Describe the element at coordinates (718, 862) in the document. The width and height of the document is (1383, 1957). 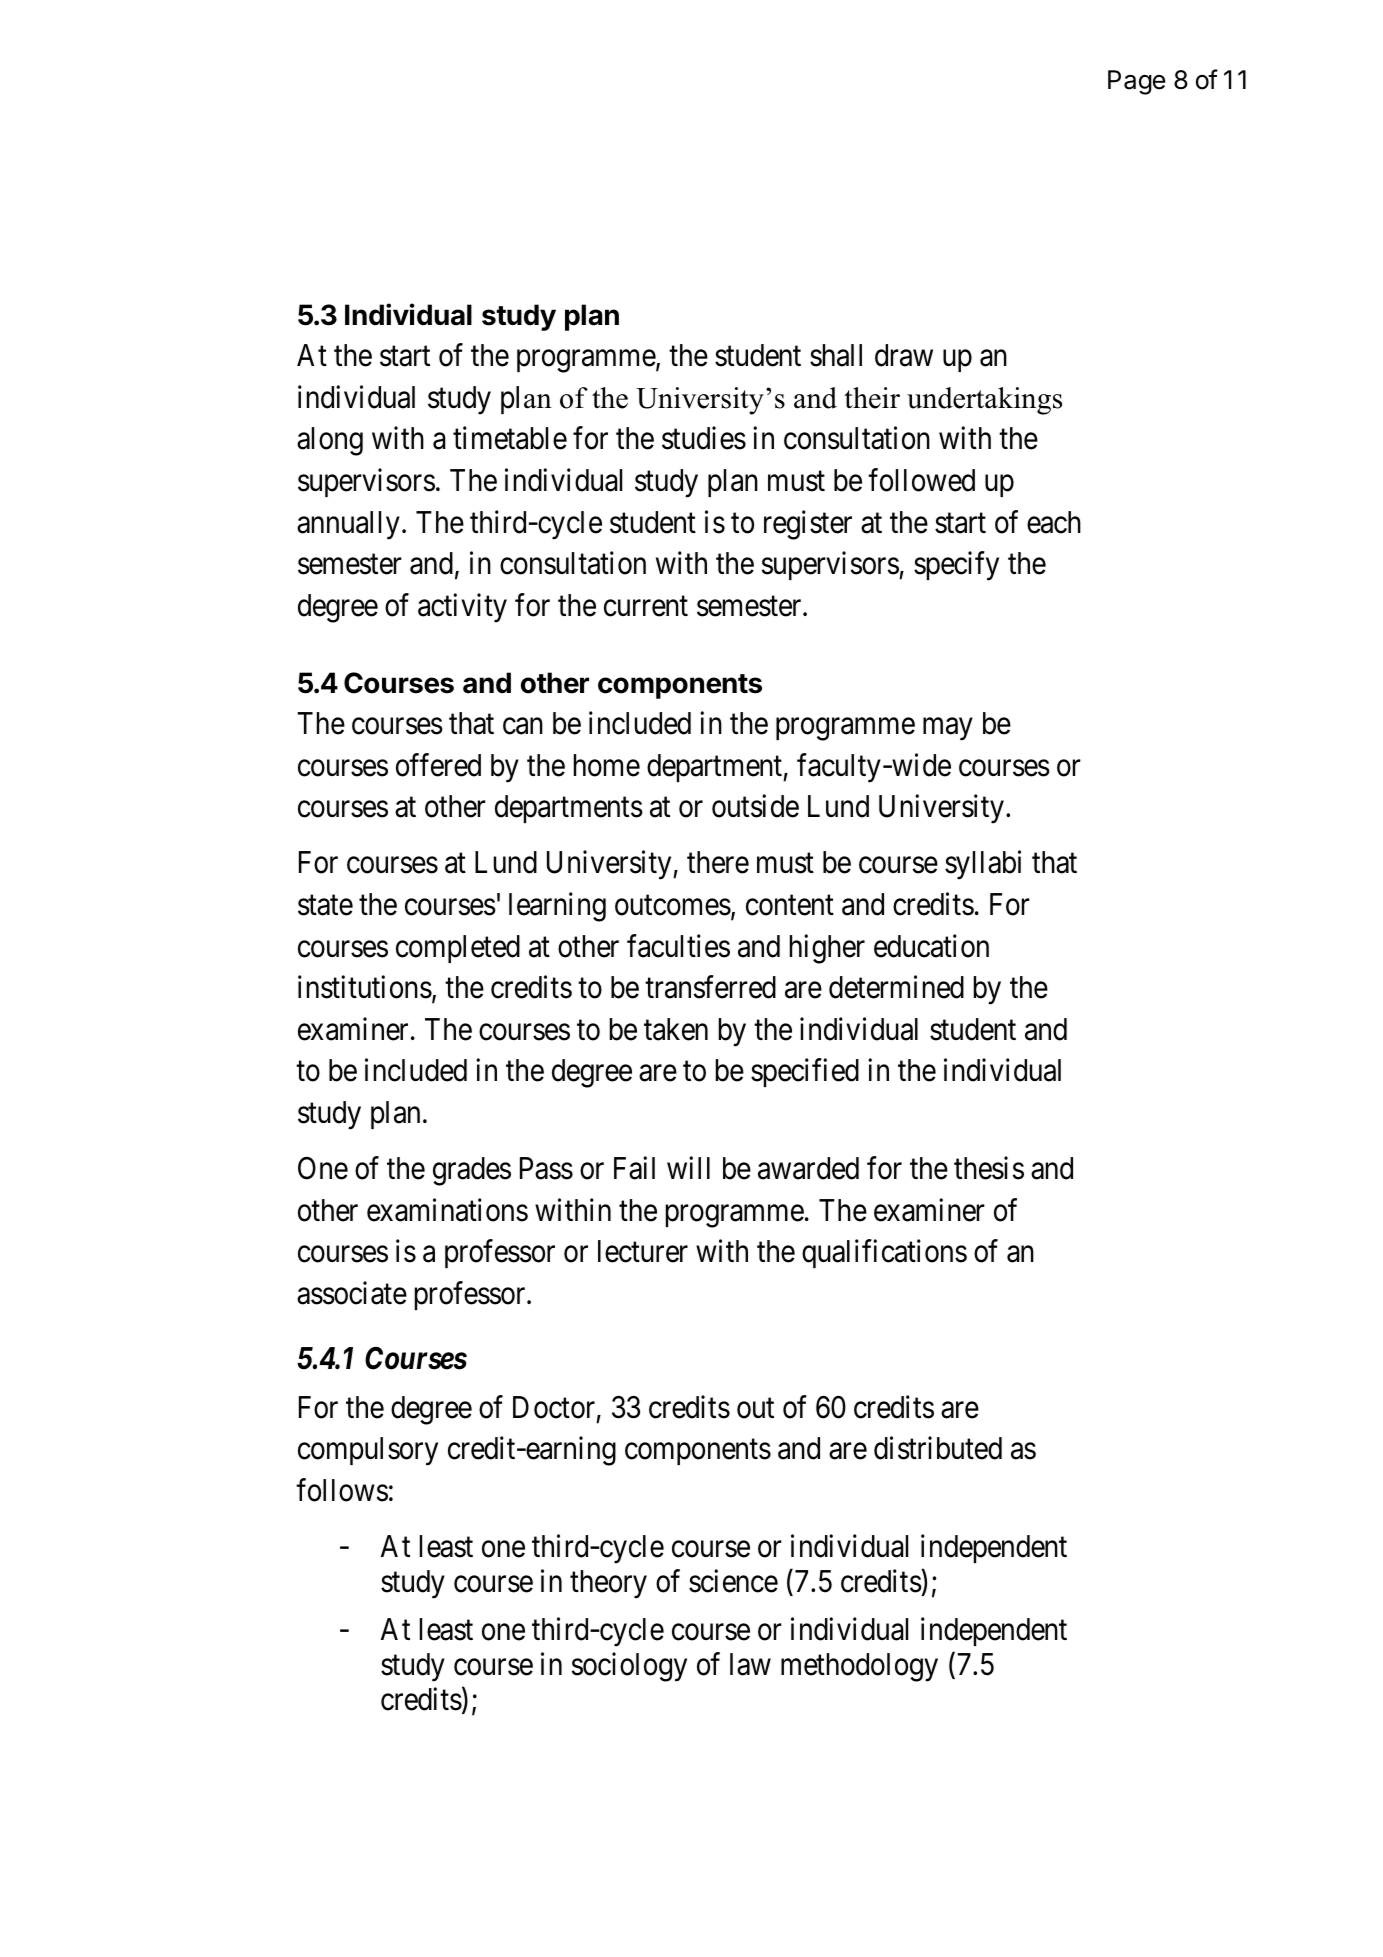
I see `there` at that location.
